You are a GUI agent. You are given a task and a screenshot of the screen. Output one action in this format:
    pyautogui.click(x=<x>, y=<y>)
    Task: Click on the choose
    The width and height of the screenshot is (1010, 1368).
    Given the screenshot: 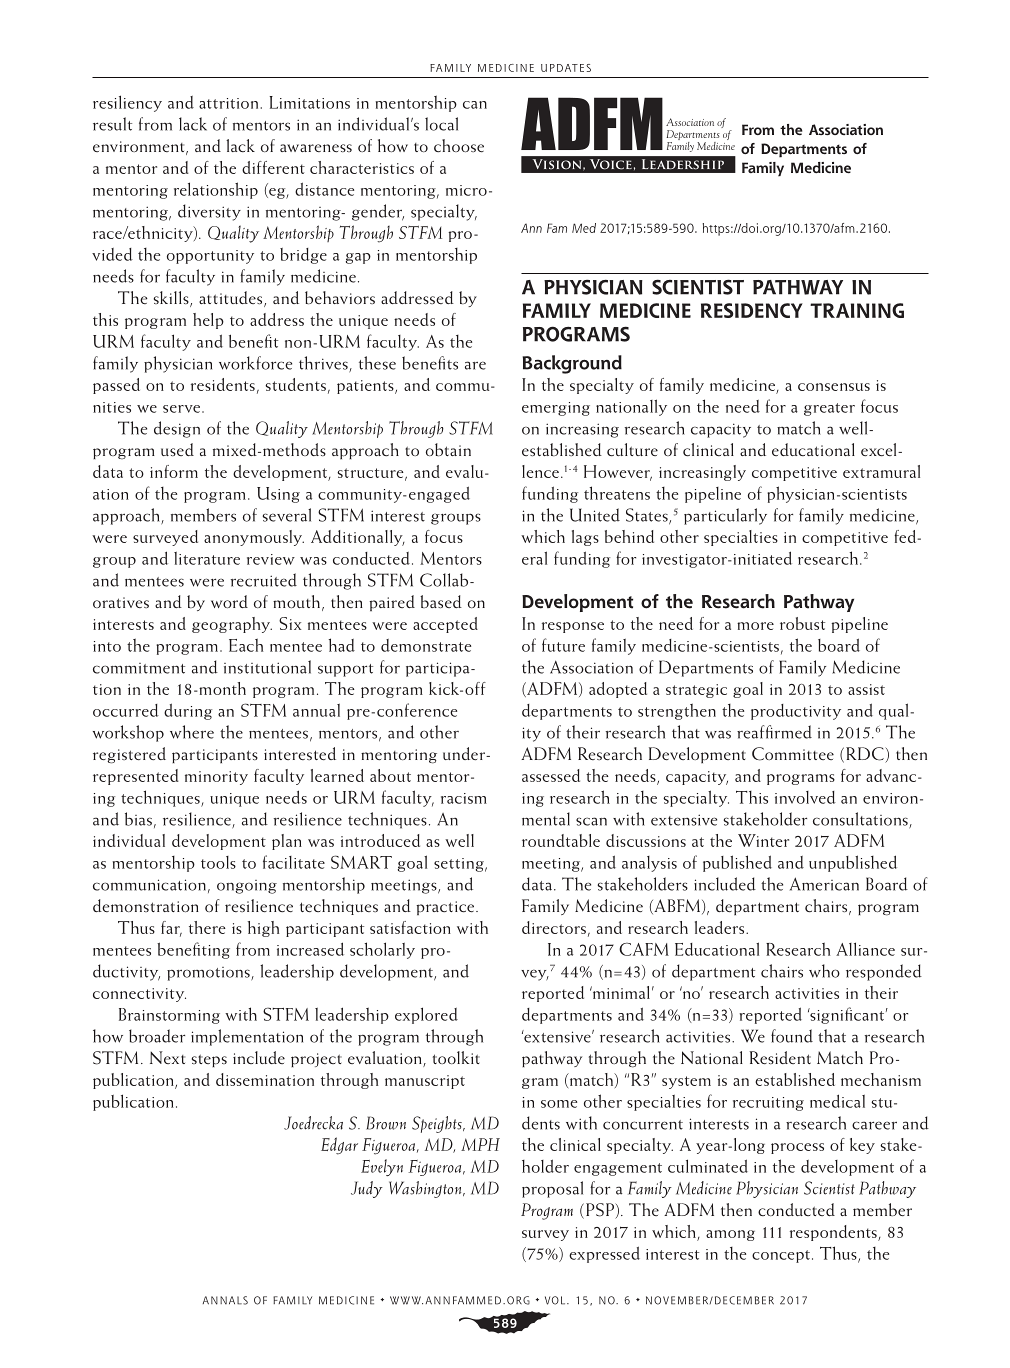 What is the action you would take?
    pyautogui.click(x=459, y=145)
